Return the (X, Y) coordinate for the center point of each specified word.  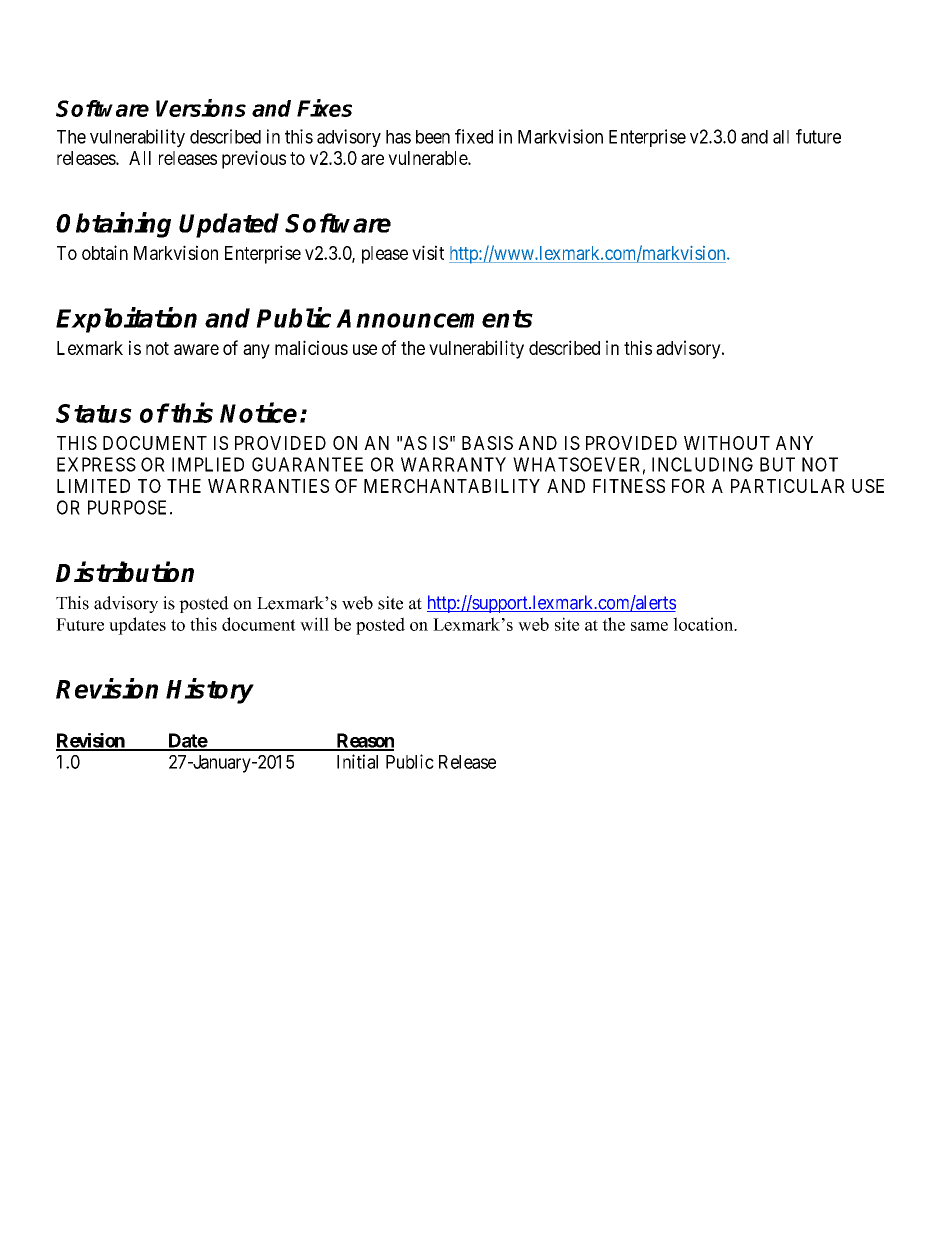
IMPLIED (208, 464)
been (433, 137)
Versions (201, 108)
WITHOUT (727, 443)
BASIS (487, 443)
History (210, 691)
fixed (474, 136)
